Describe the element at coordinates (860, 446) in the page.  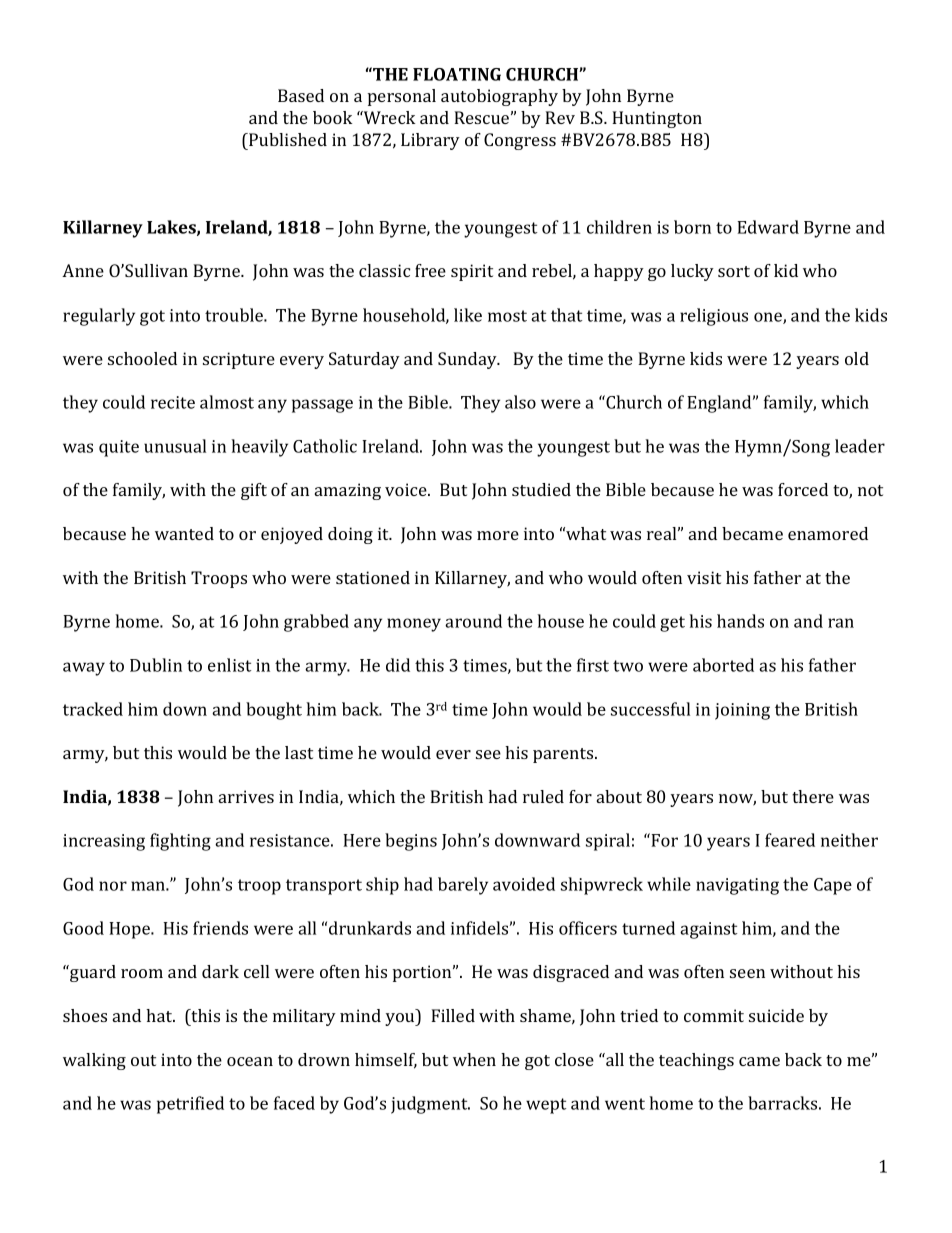
I see `leader` at that location.
